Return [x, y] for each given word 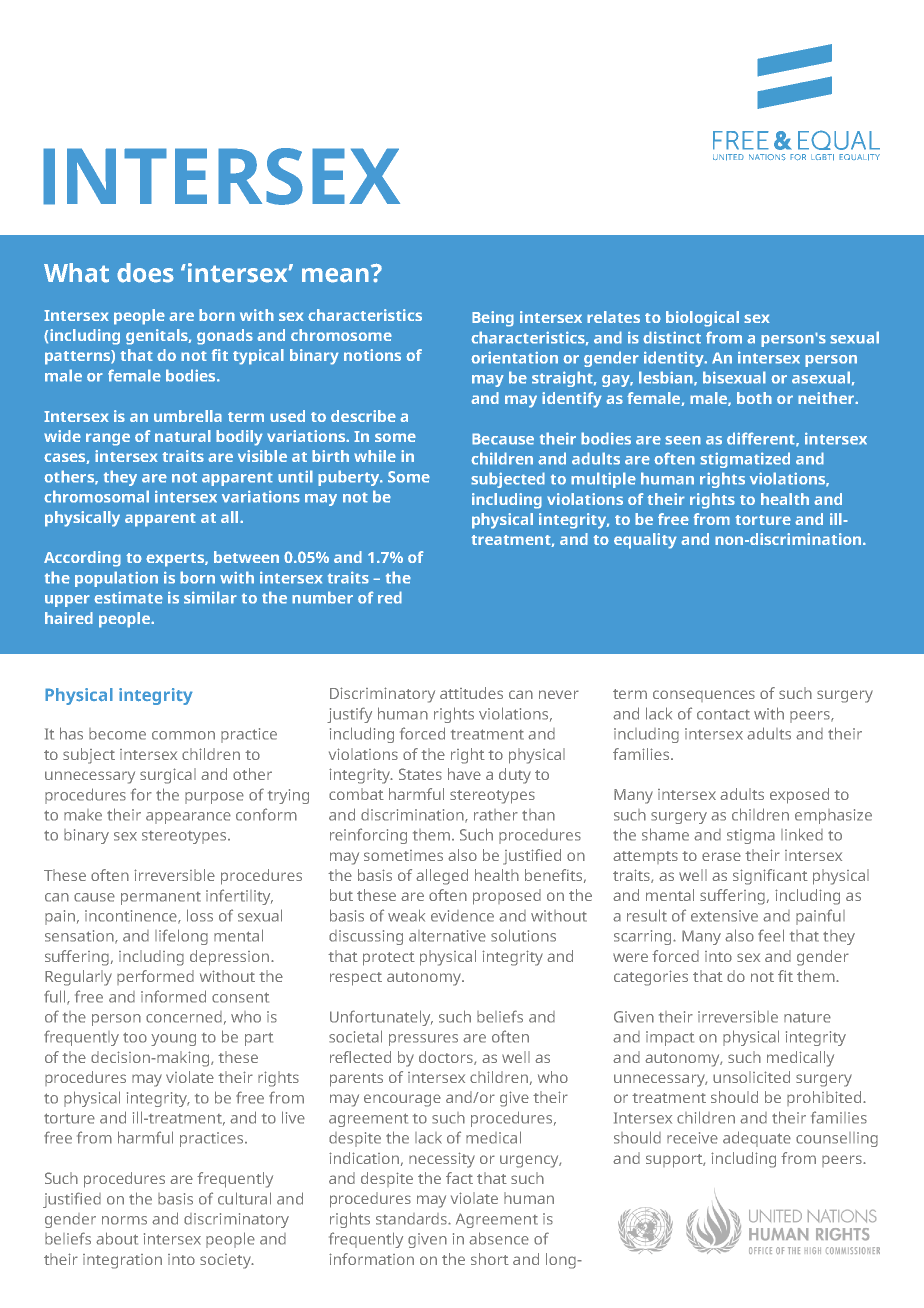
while [375, 456]
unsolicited [751, 1077]
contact [723, 715]
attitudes [471, 693]
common [183, 735]
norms [124, 1220]
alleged [442, 877]
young [173, 1040]
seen [683, 440]
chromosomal [96, 496]
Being [493, 319]
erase [721, 856]
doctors [447, 1058]
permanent [161, 898]
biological [702, 319]
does [145, 273]
